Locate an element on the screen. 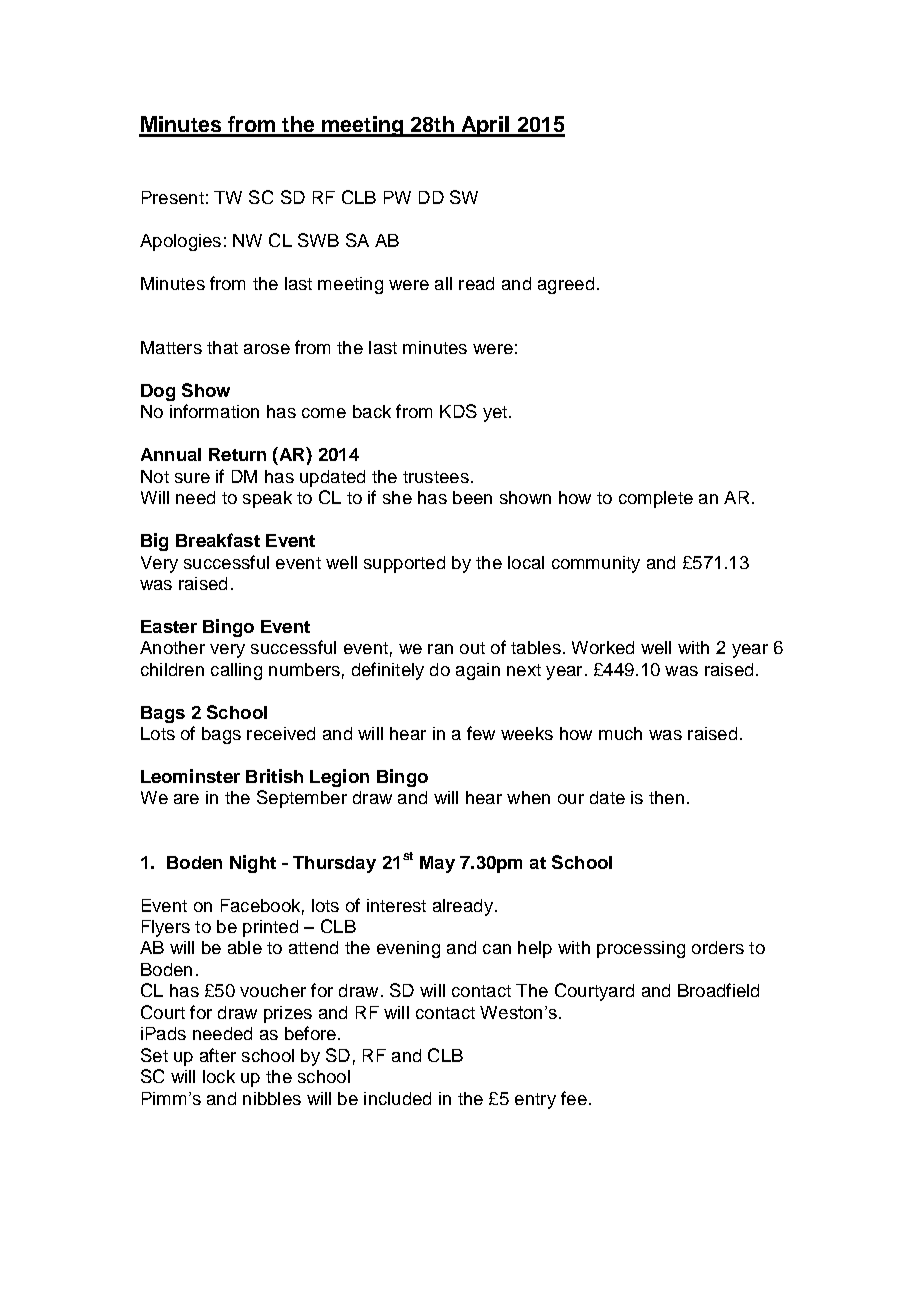 This screenshot has height=1308, width=924. complete is located at coordinates (656, 499).
